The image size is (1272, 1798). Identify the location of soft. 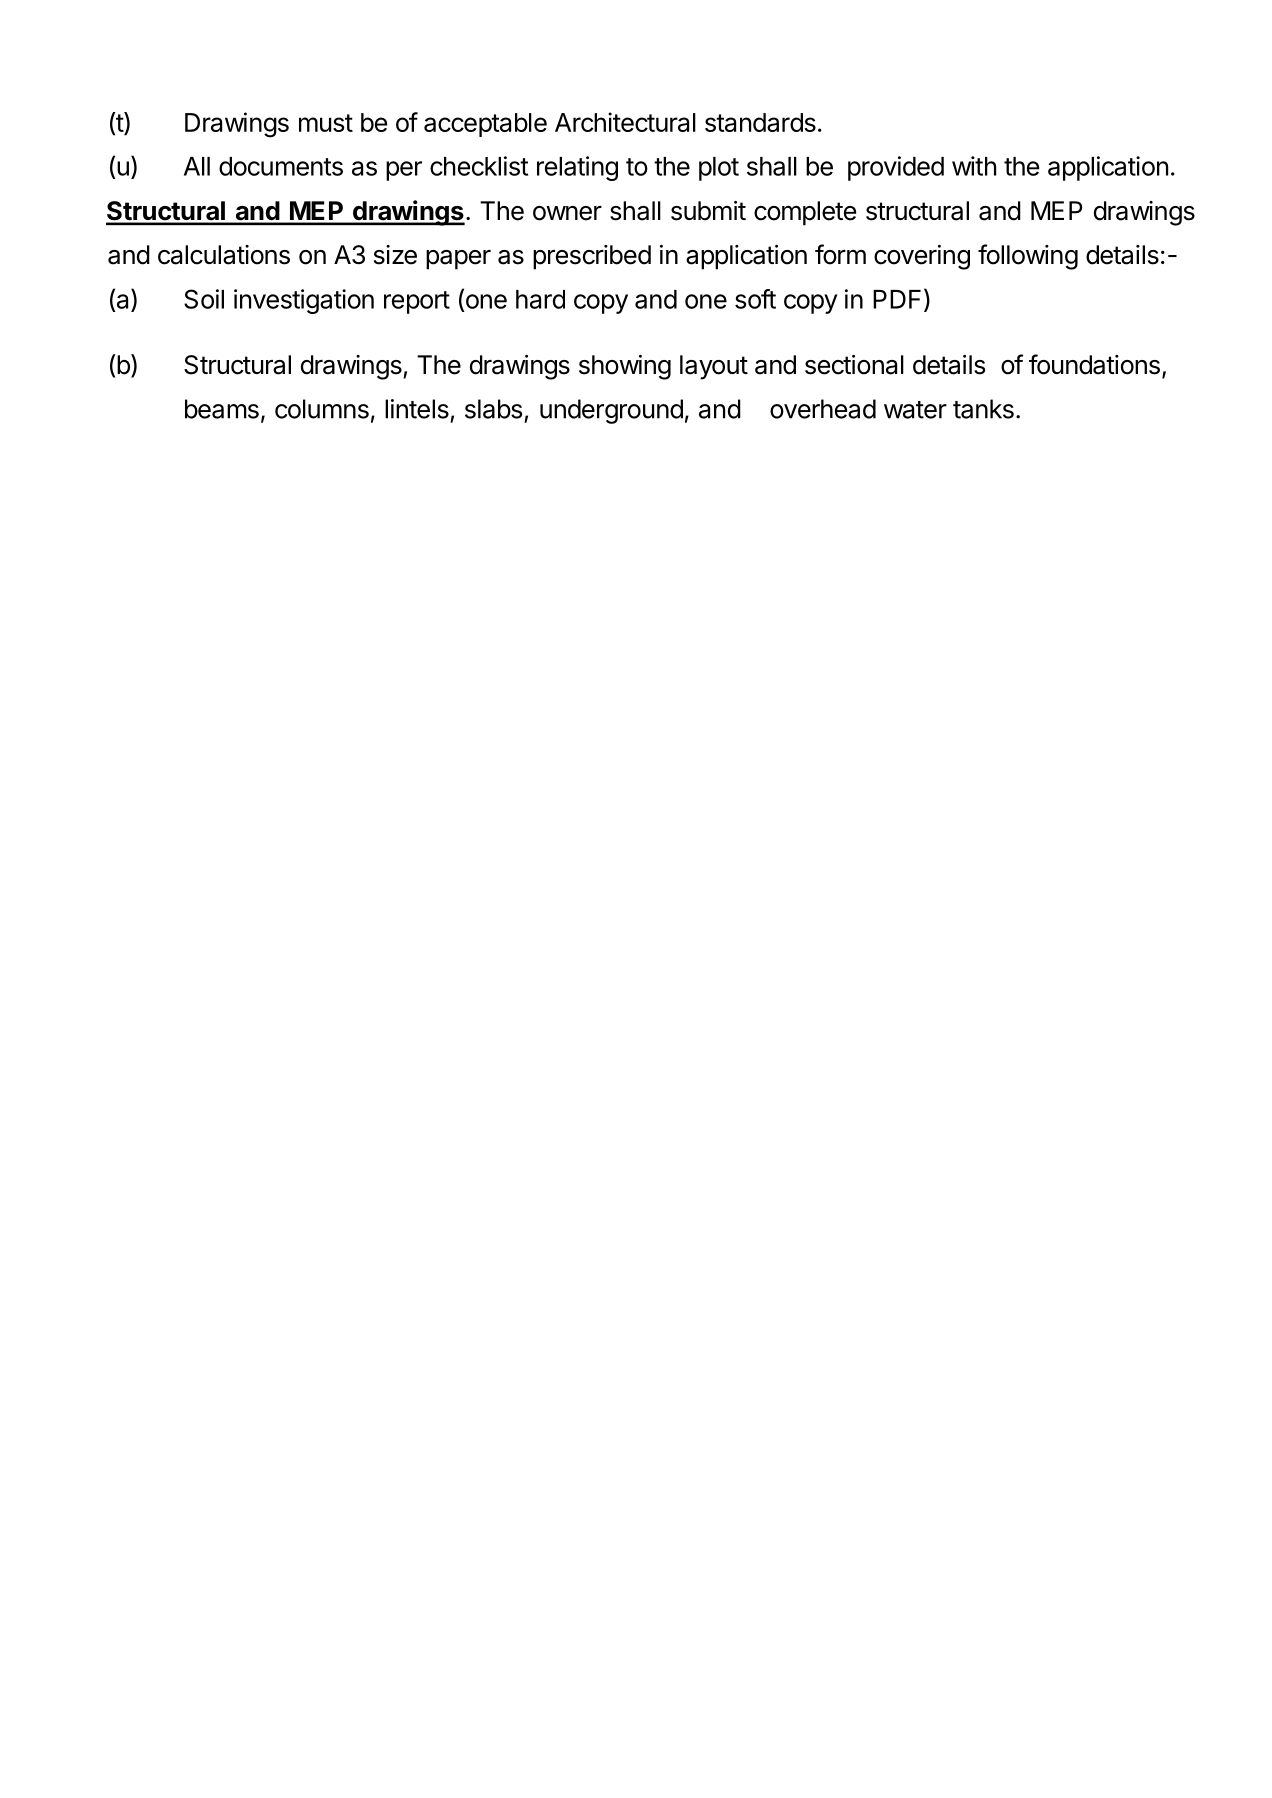
(755, 299).
